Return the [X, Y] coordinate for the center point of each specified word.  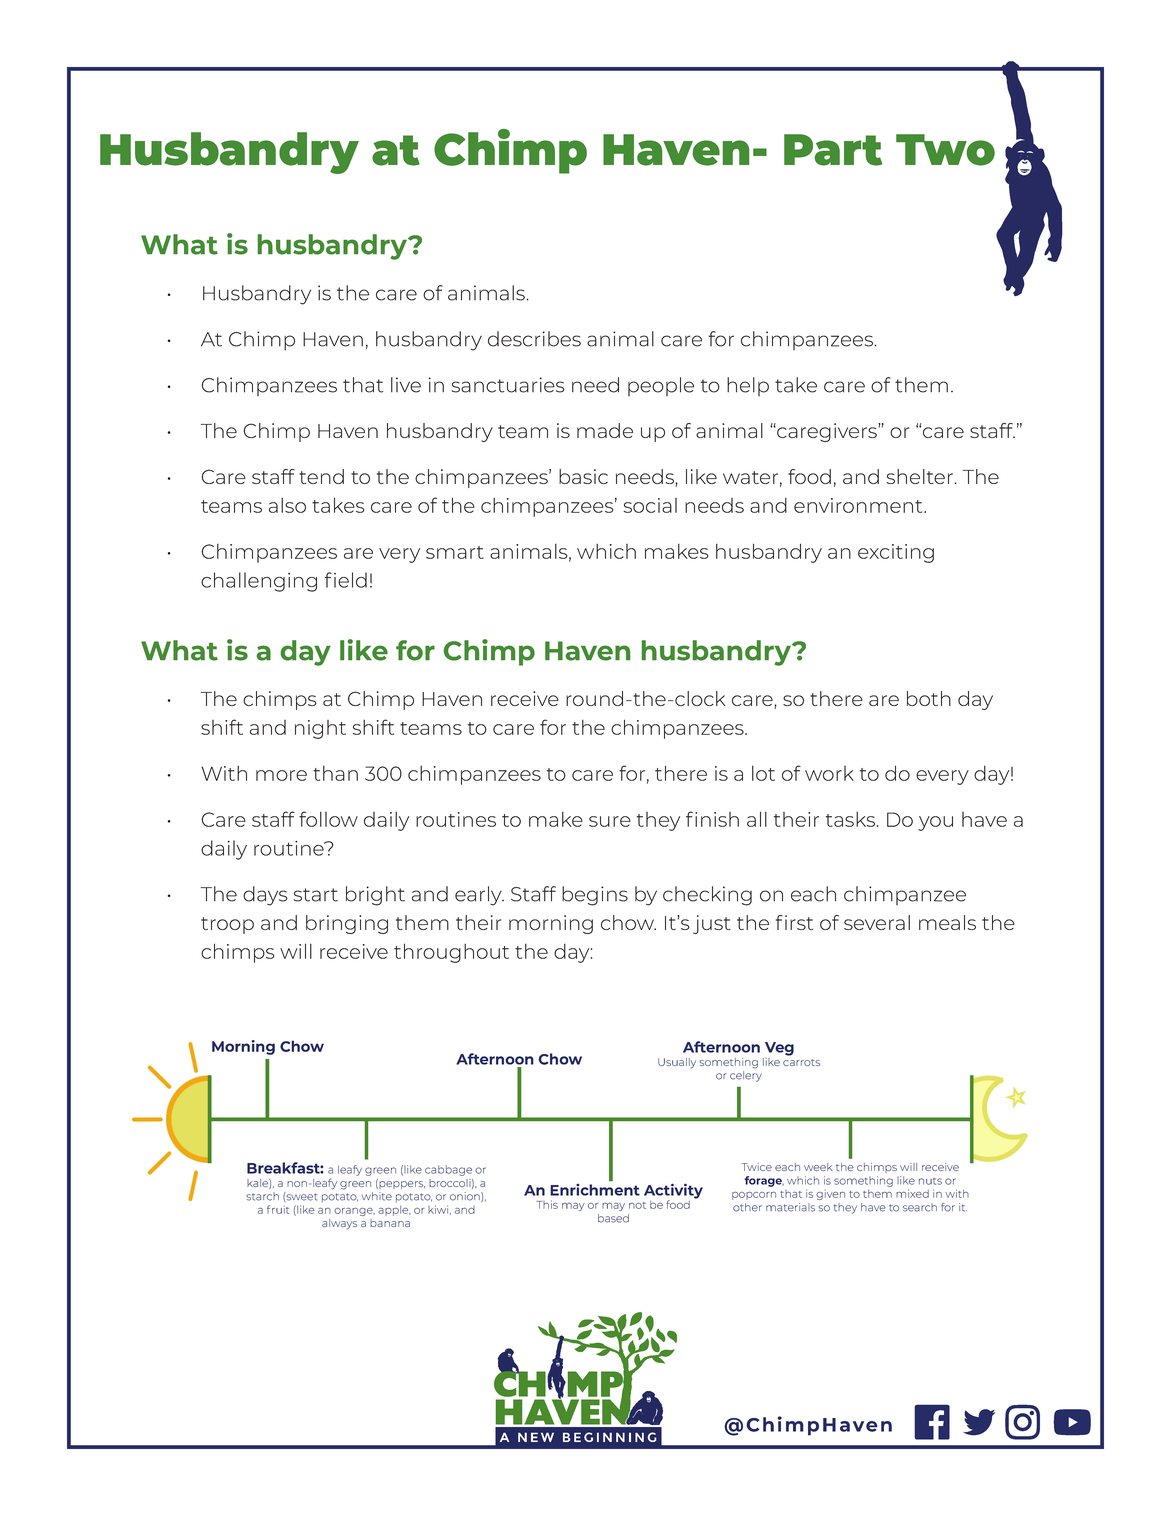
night [320, 729]
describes [534, 339]
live [406, 385]
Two [945, 150]
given [830, 1194]
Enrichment [595, 1190]
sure [610, 821]
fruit [278, 1209]
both [929, 698]
